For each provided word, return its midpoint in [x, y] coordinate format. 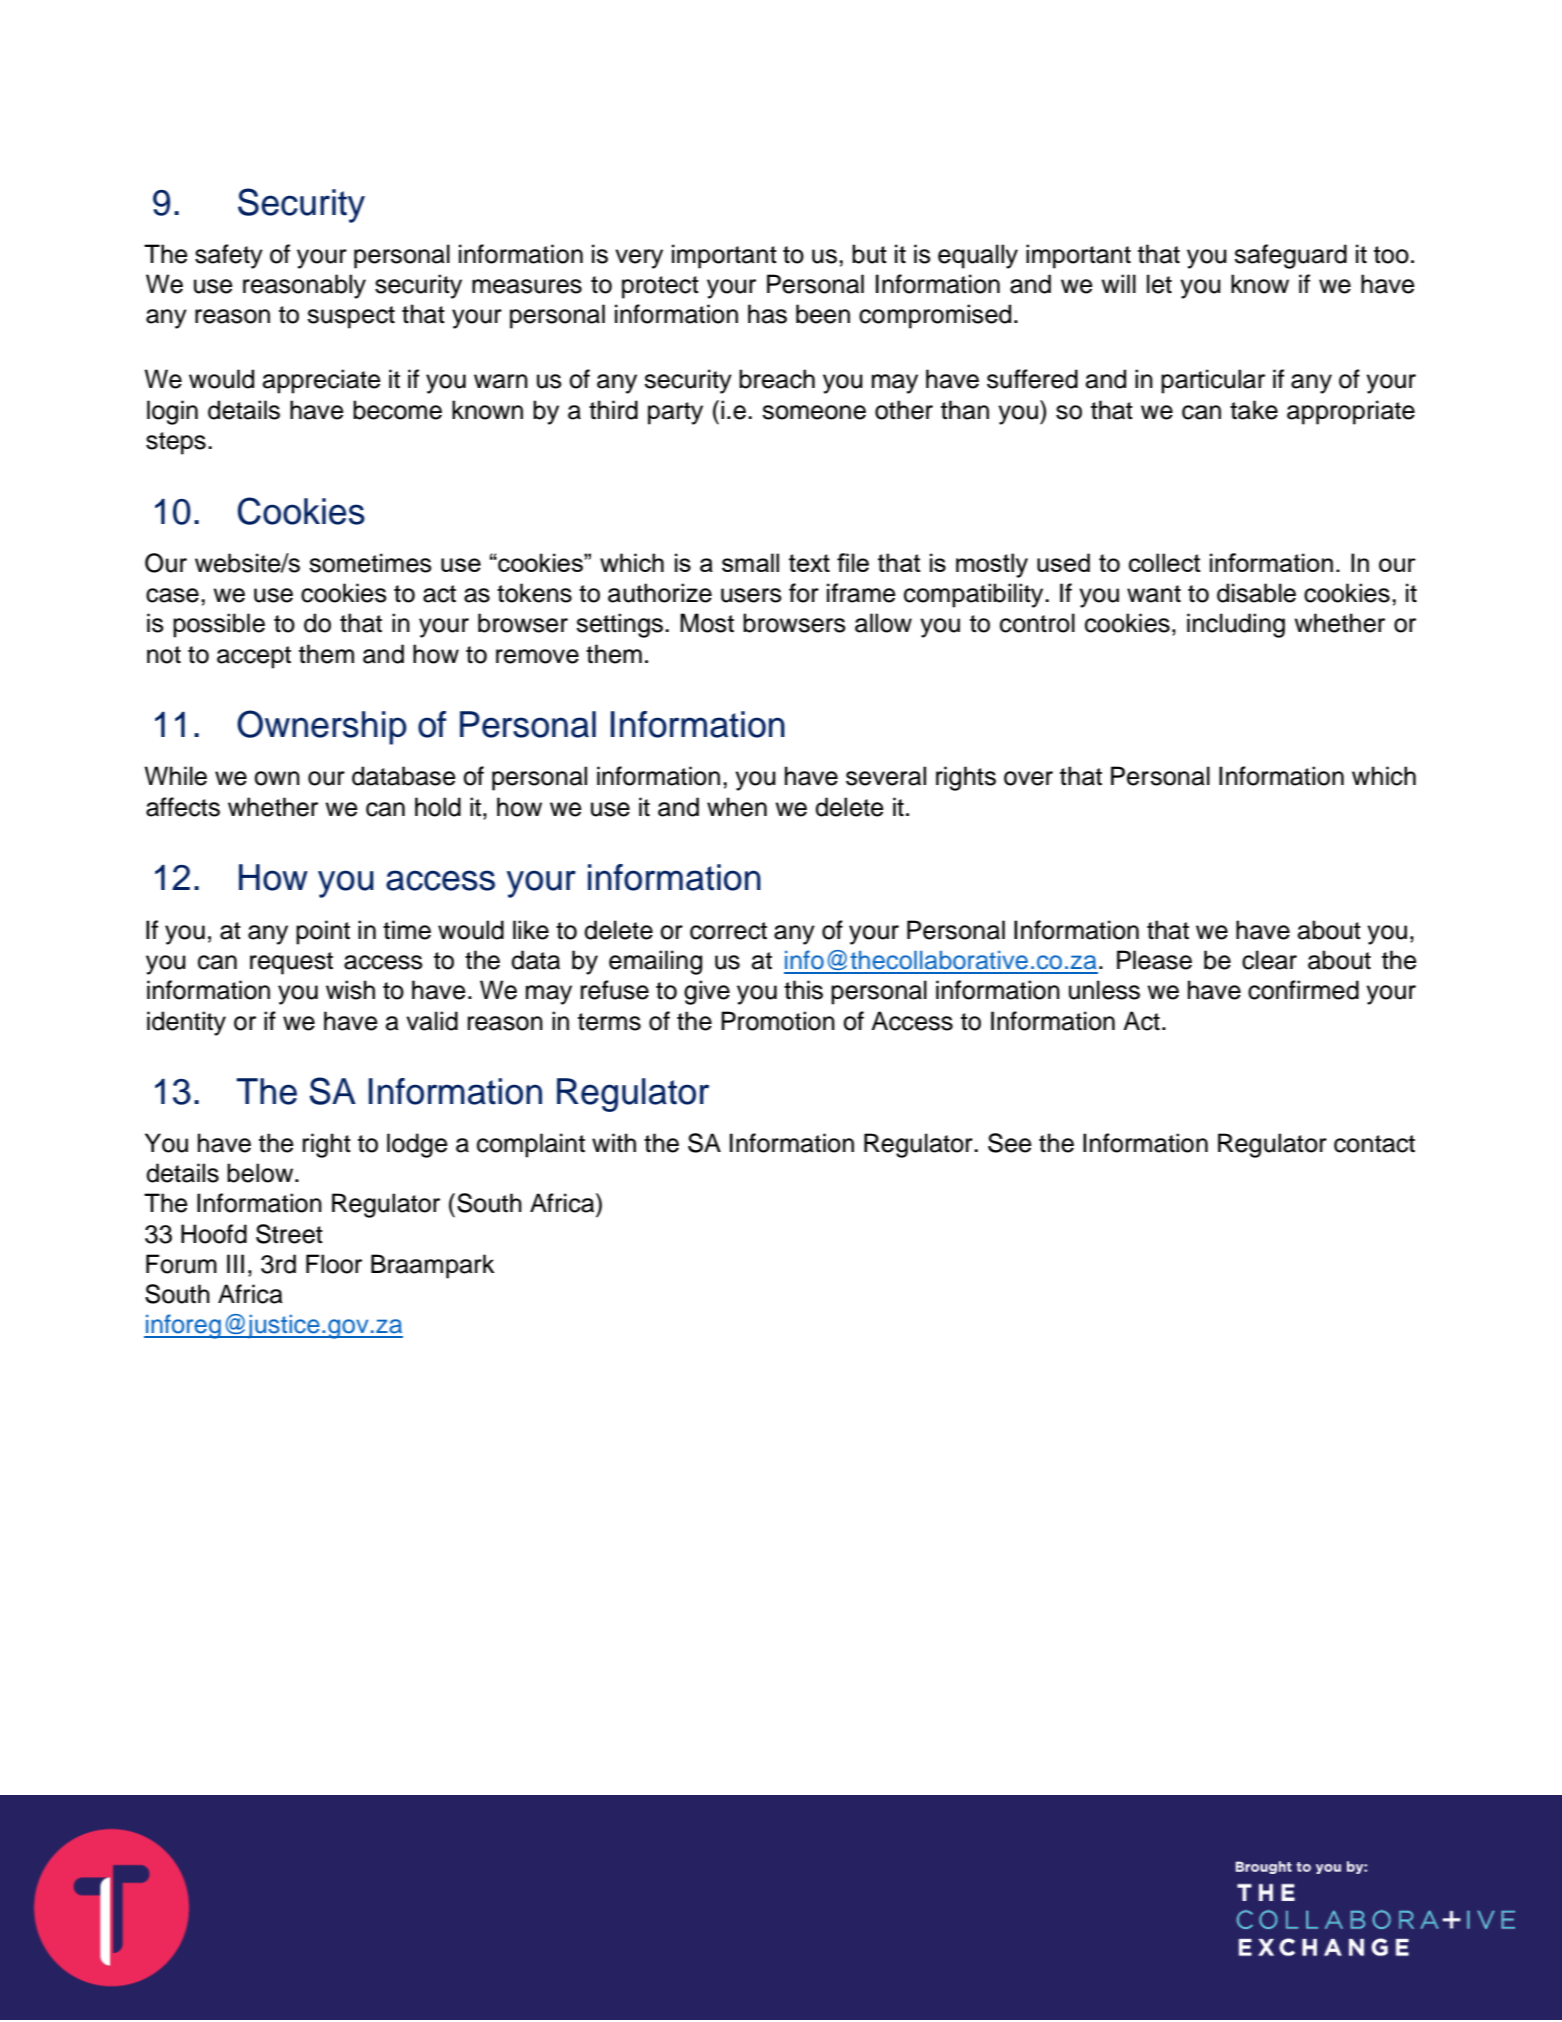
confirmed [1303, 990]
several [886, 776]
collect [1165, 562]
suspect [351, 317]
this [803, 990]
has [767, 314]
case [172, 595]
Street [289, 1234]
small [750, 562]
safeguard [1290, 256]
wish [350, 990]
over [1028, 778]
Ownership [322, 727]
